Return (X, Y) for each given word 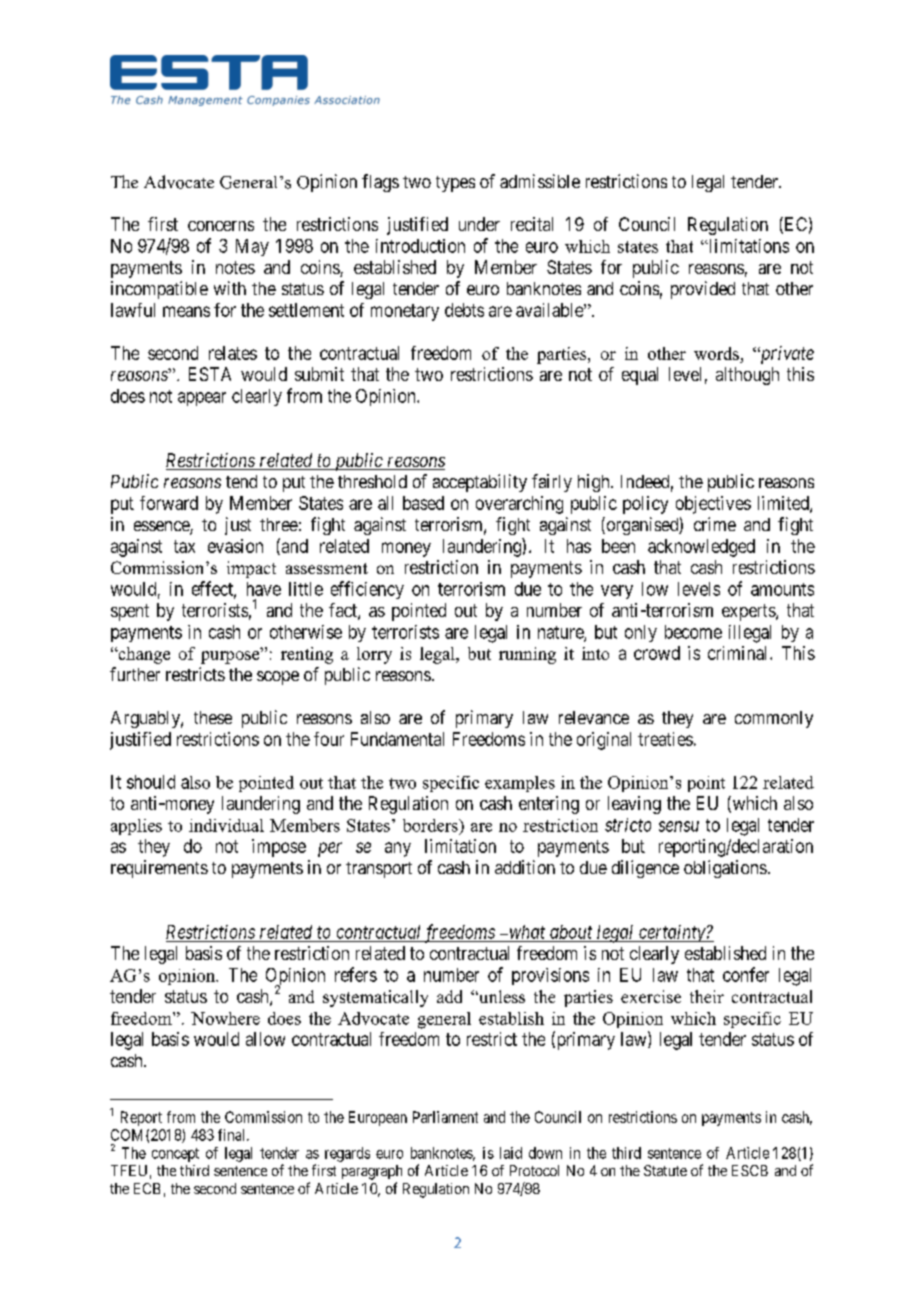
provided (703, 290)
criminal (739, 653)
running (527, 655)
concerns (221, 226)
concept (175, 1155)
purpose (231, 657)
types (455, 184)
